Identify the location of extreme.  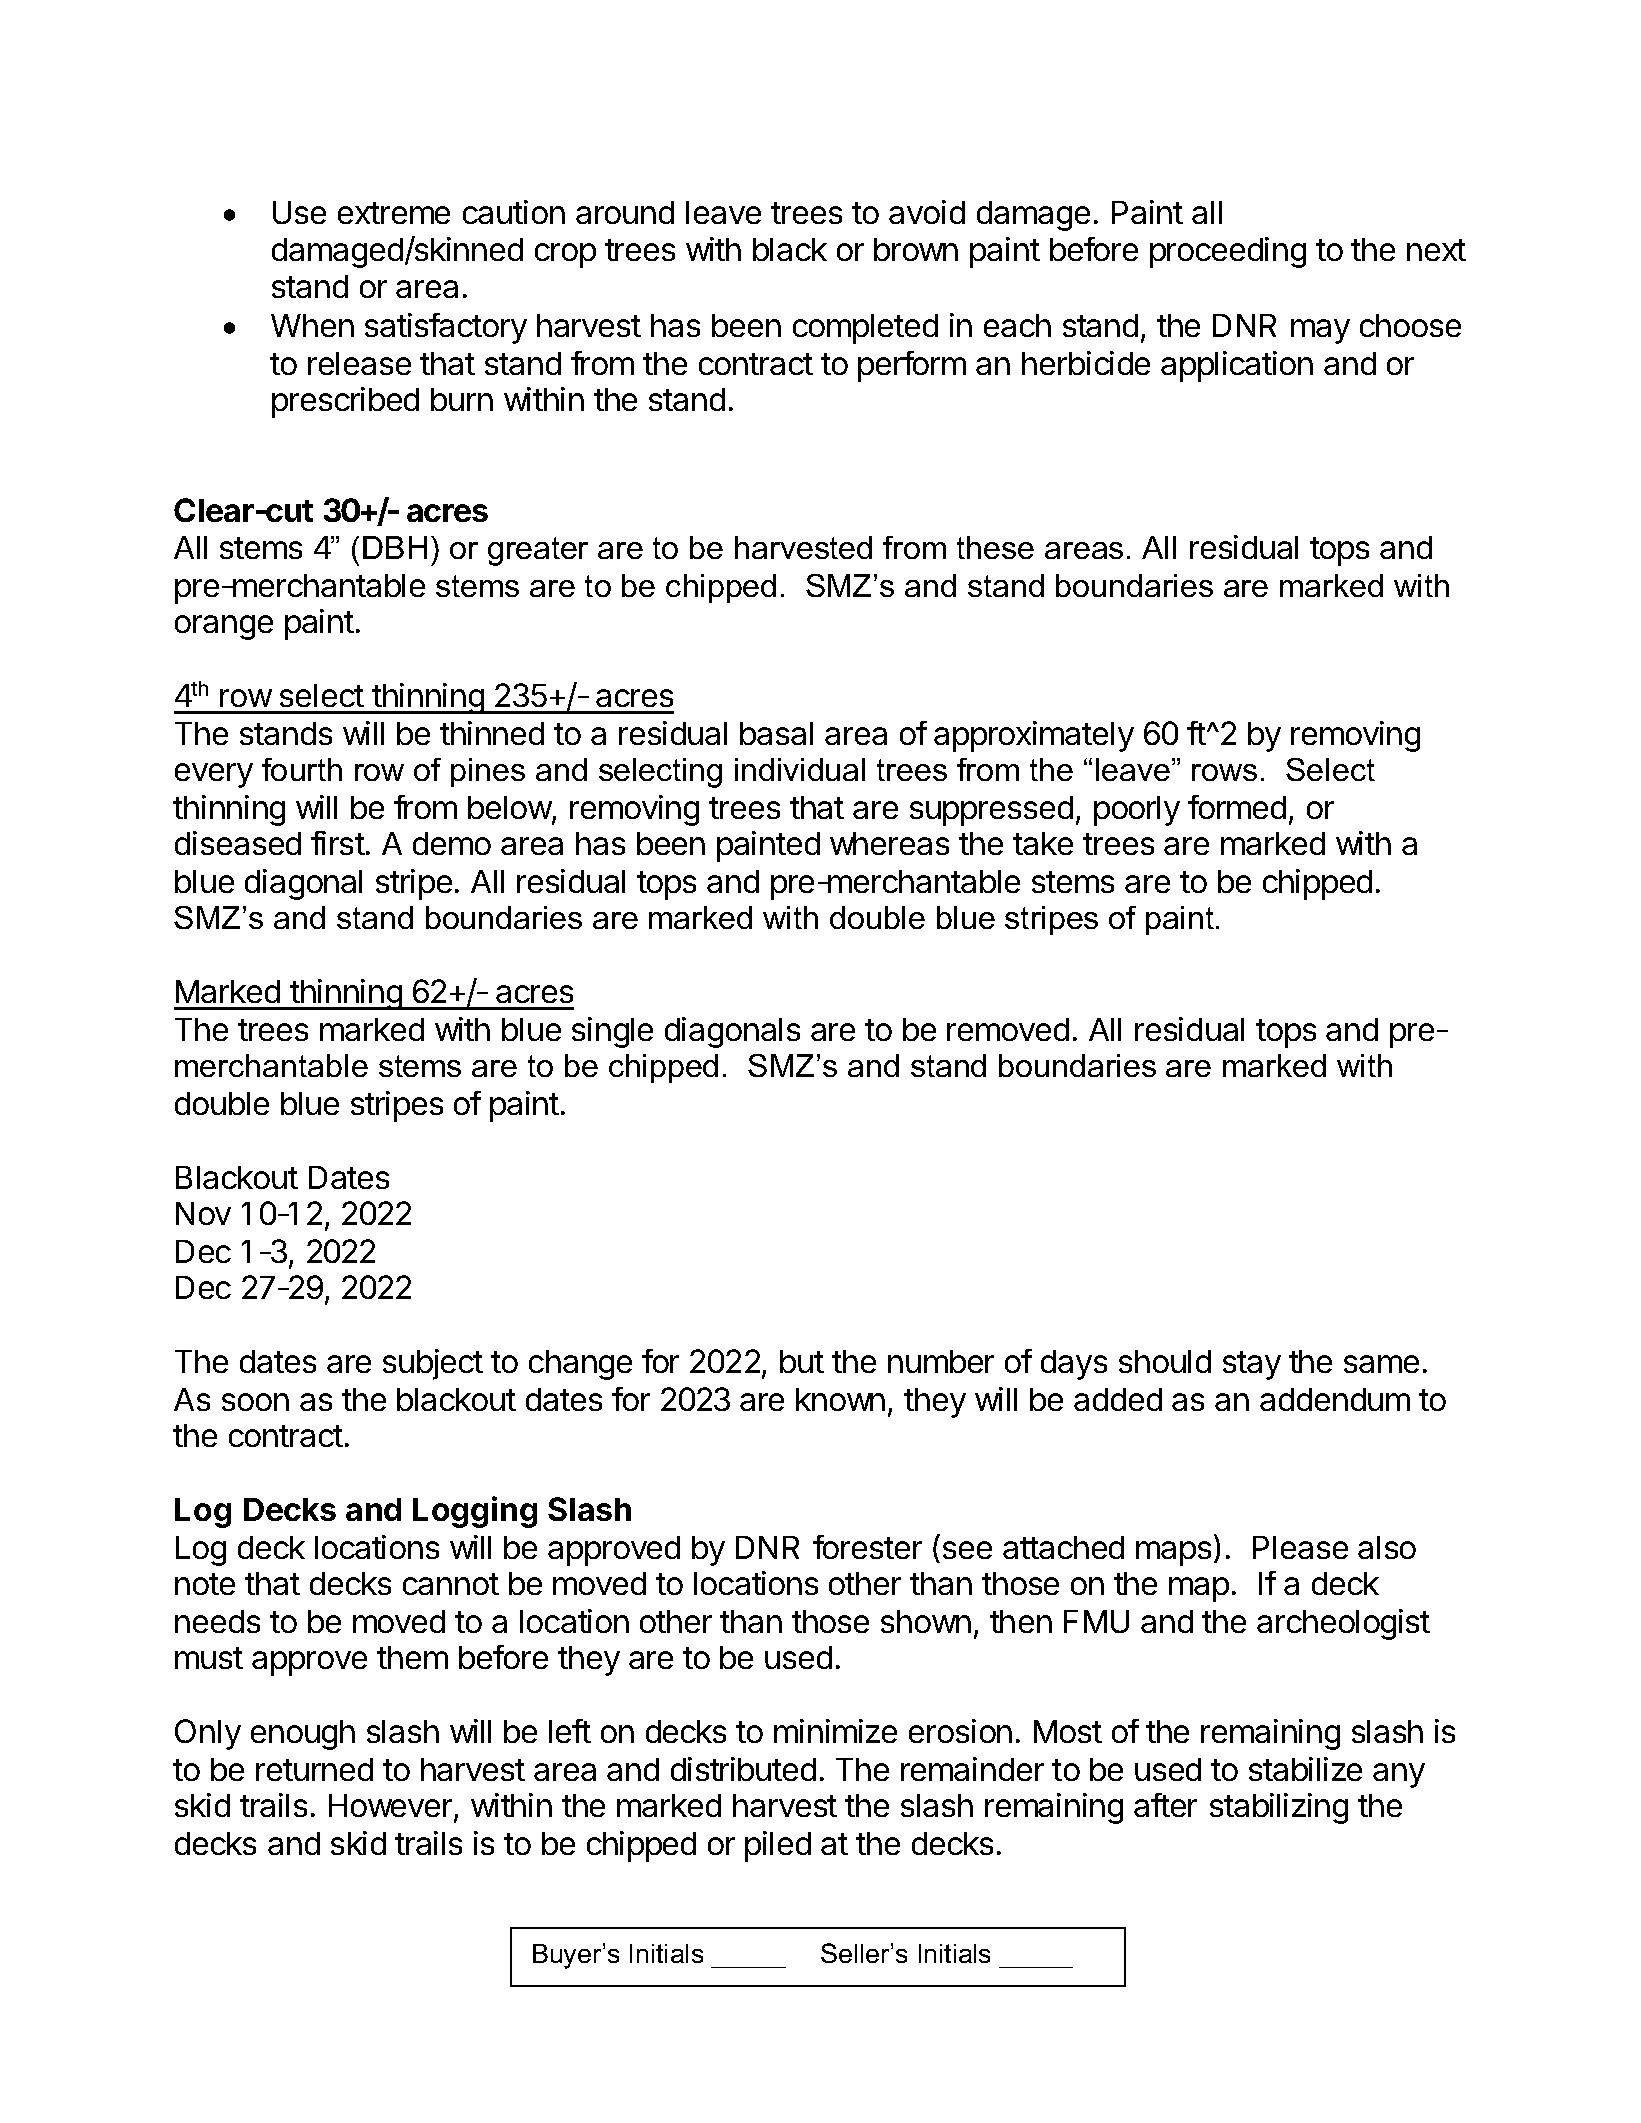
(394, 213).
